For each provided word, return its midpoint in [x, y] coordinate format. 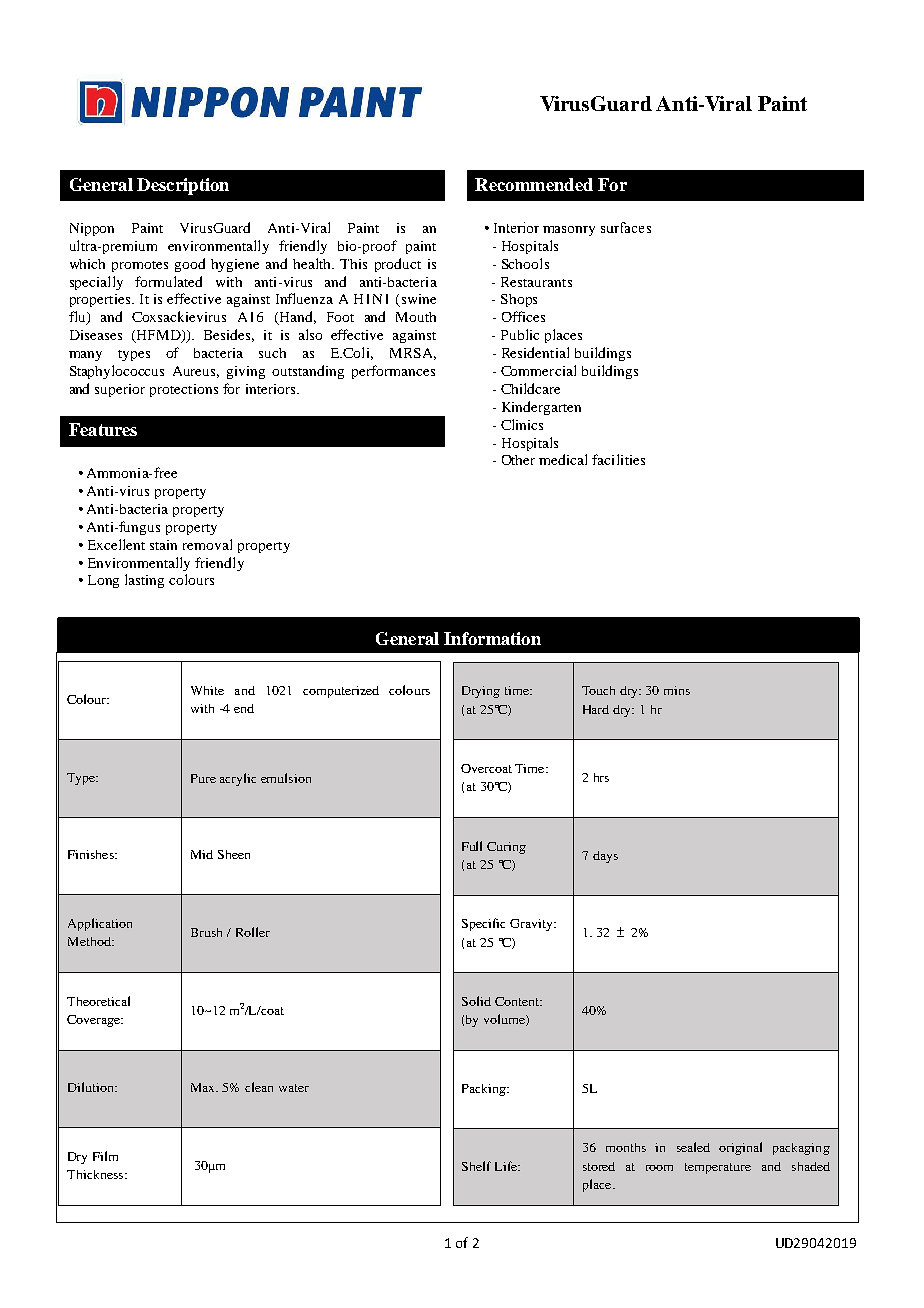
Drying [481, 692]
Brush [206, 932]
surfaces [626, 227]
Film [105, 1156]
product [398, 265]
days [605, 857]
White [207, 690]
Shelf [476, 1166]
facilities [618, 459]
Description [183, 186]
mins [677, 690]
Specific [483, 924]
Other [518, 460]
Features [103, 429]
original [740, 1148]
